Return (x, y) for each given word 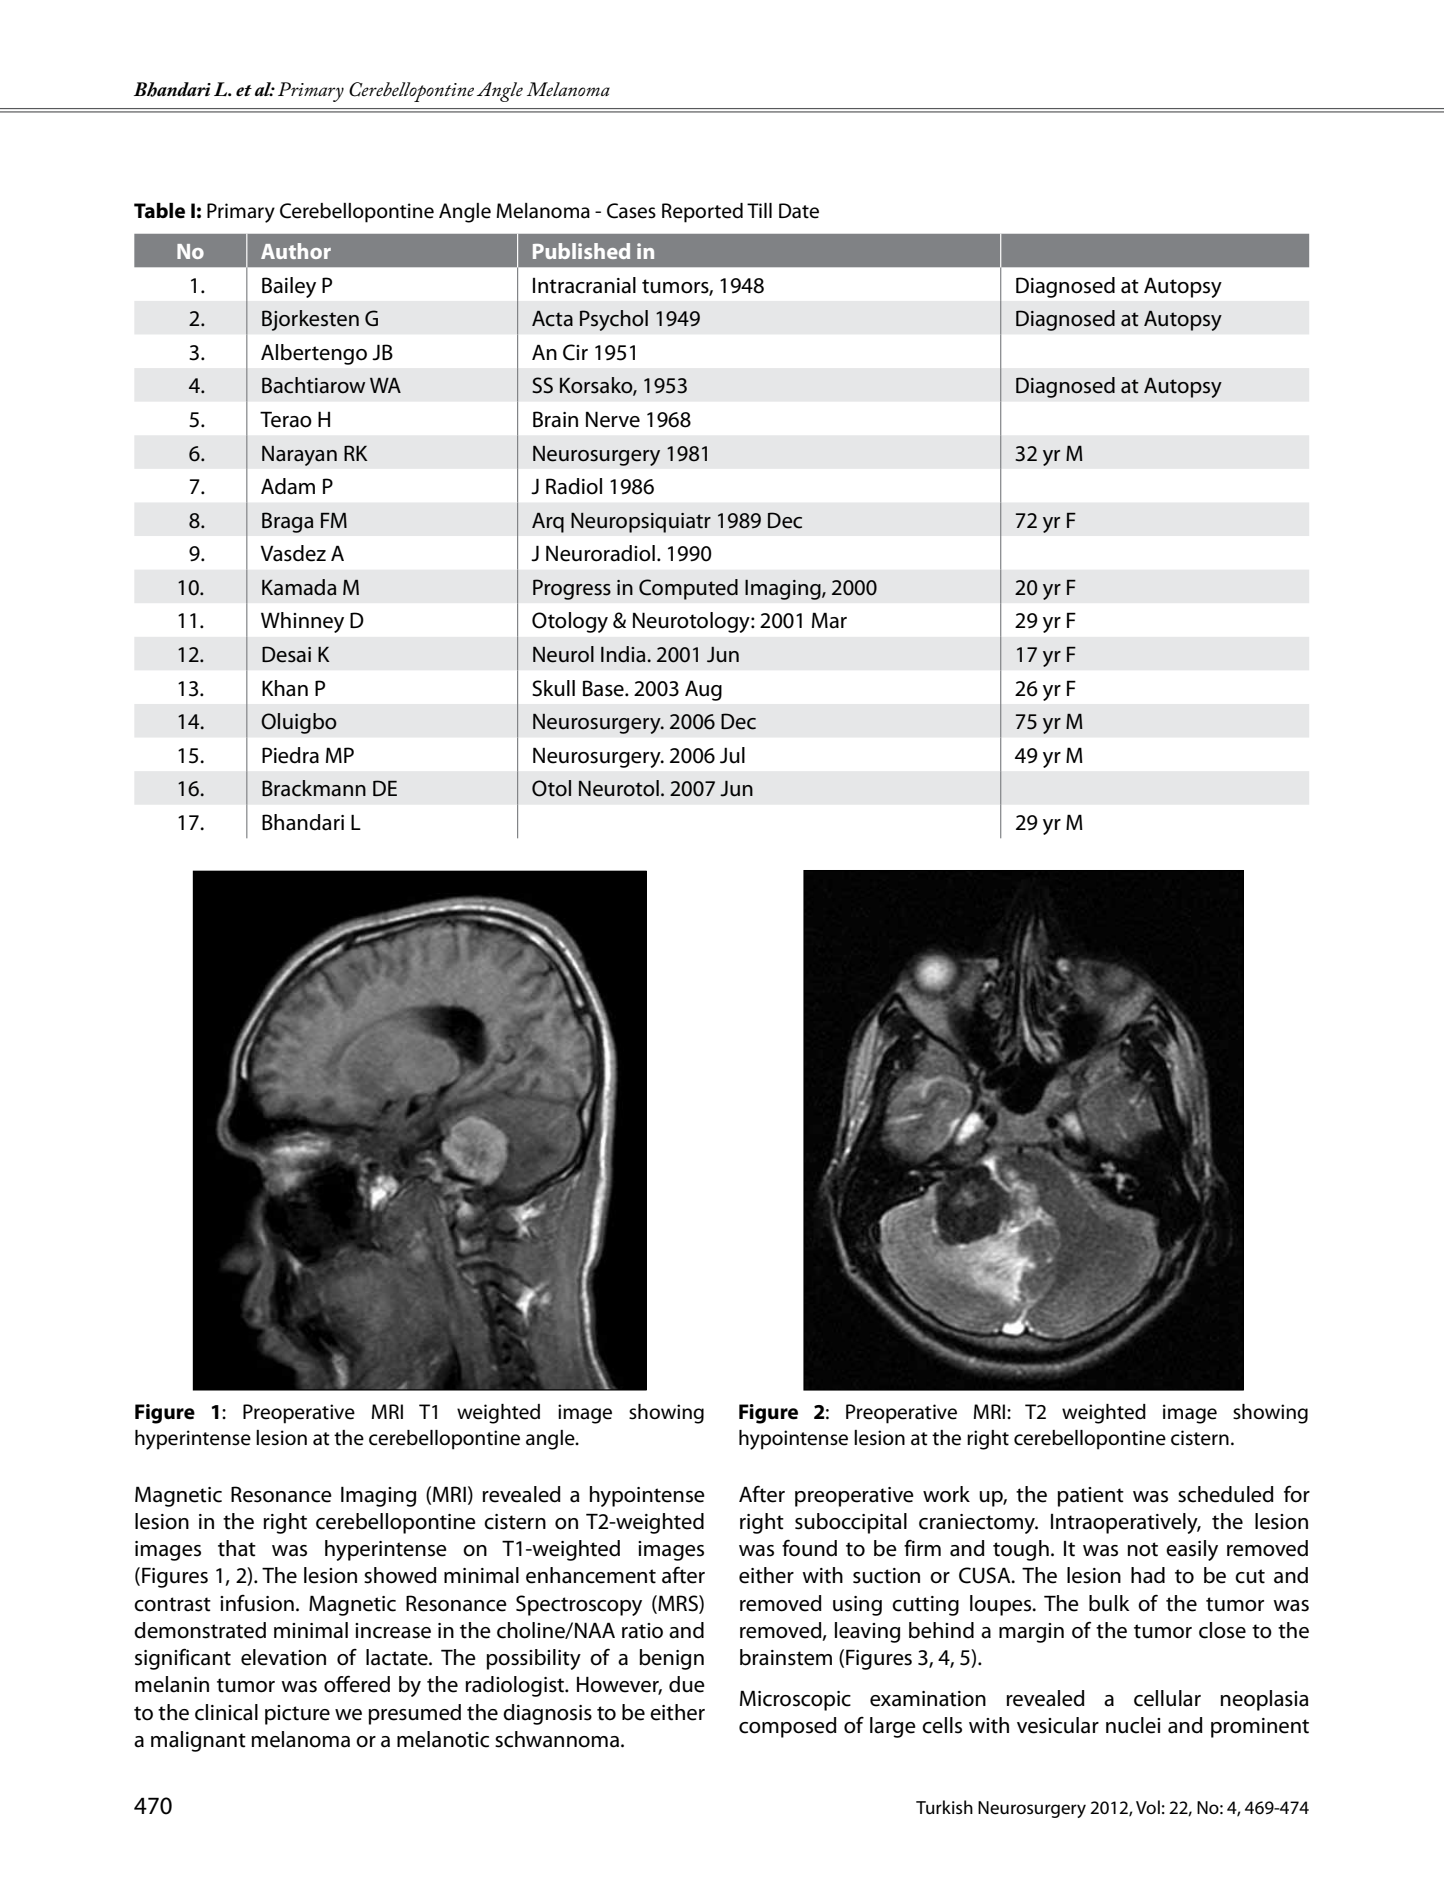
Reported (702, 213)
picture (297, 1715)
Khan (285, 688)
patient (1091, 1497)
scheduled (1226, 1494)
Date (799, 211)
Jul (732, 755)
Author (296, 251)
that (237, 1548)
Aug (703, 691)
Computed (688, 589)
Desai (286, 654)
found (809, 1548)
